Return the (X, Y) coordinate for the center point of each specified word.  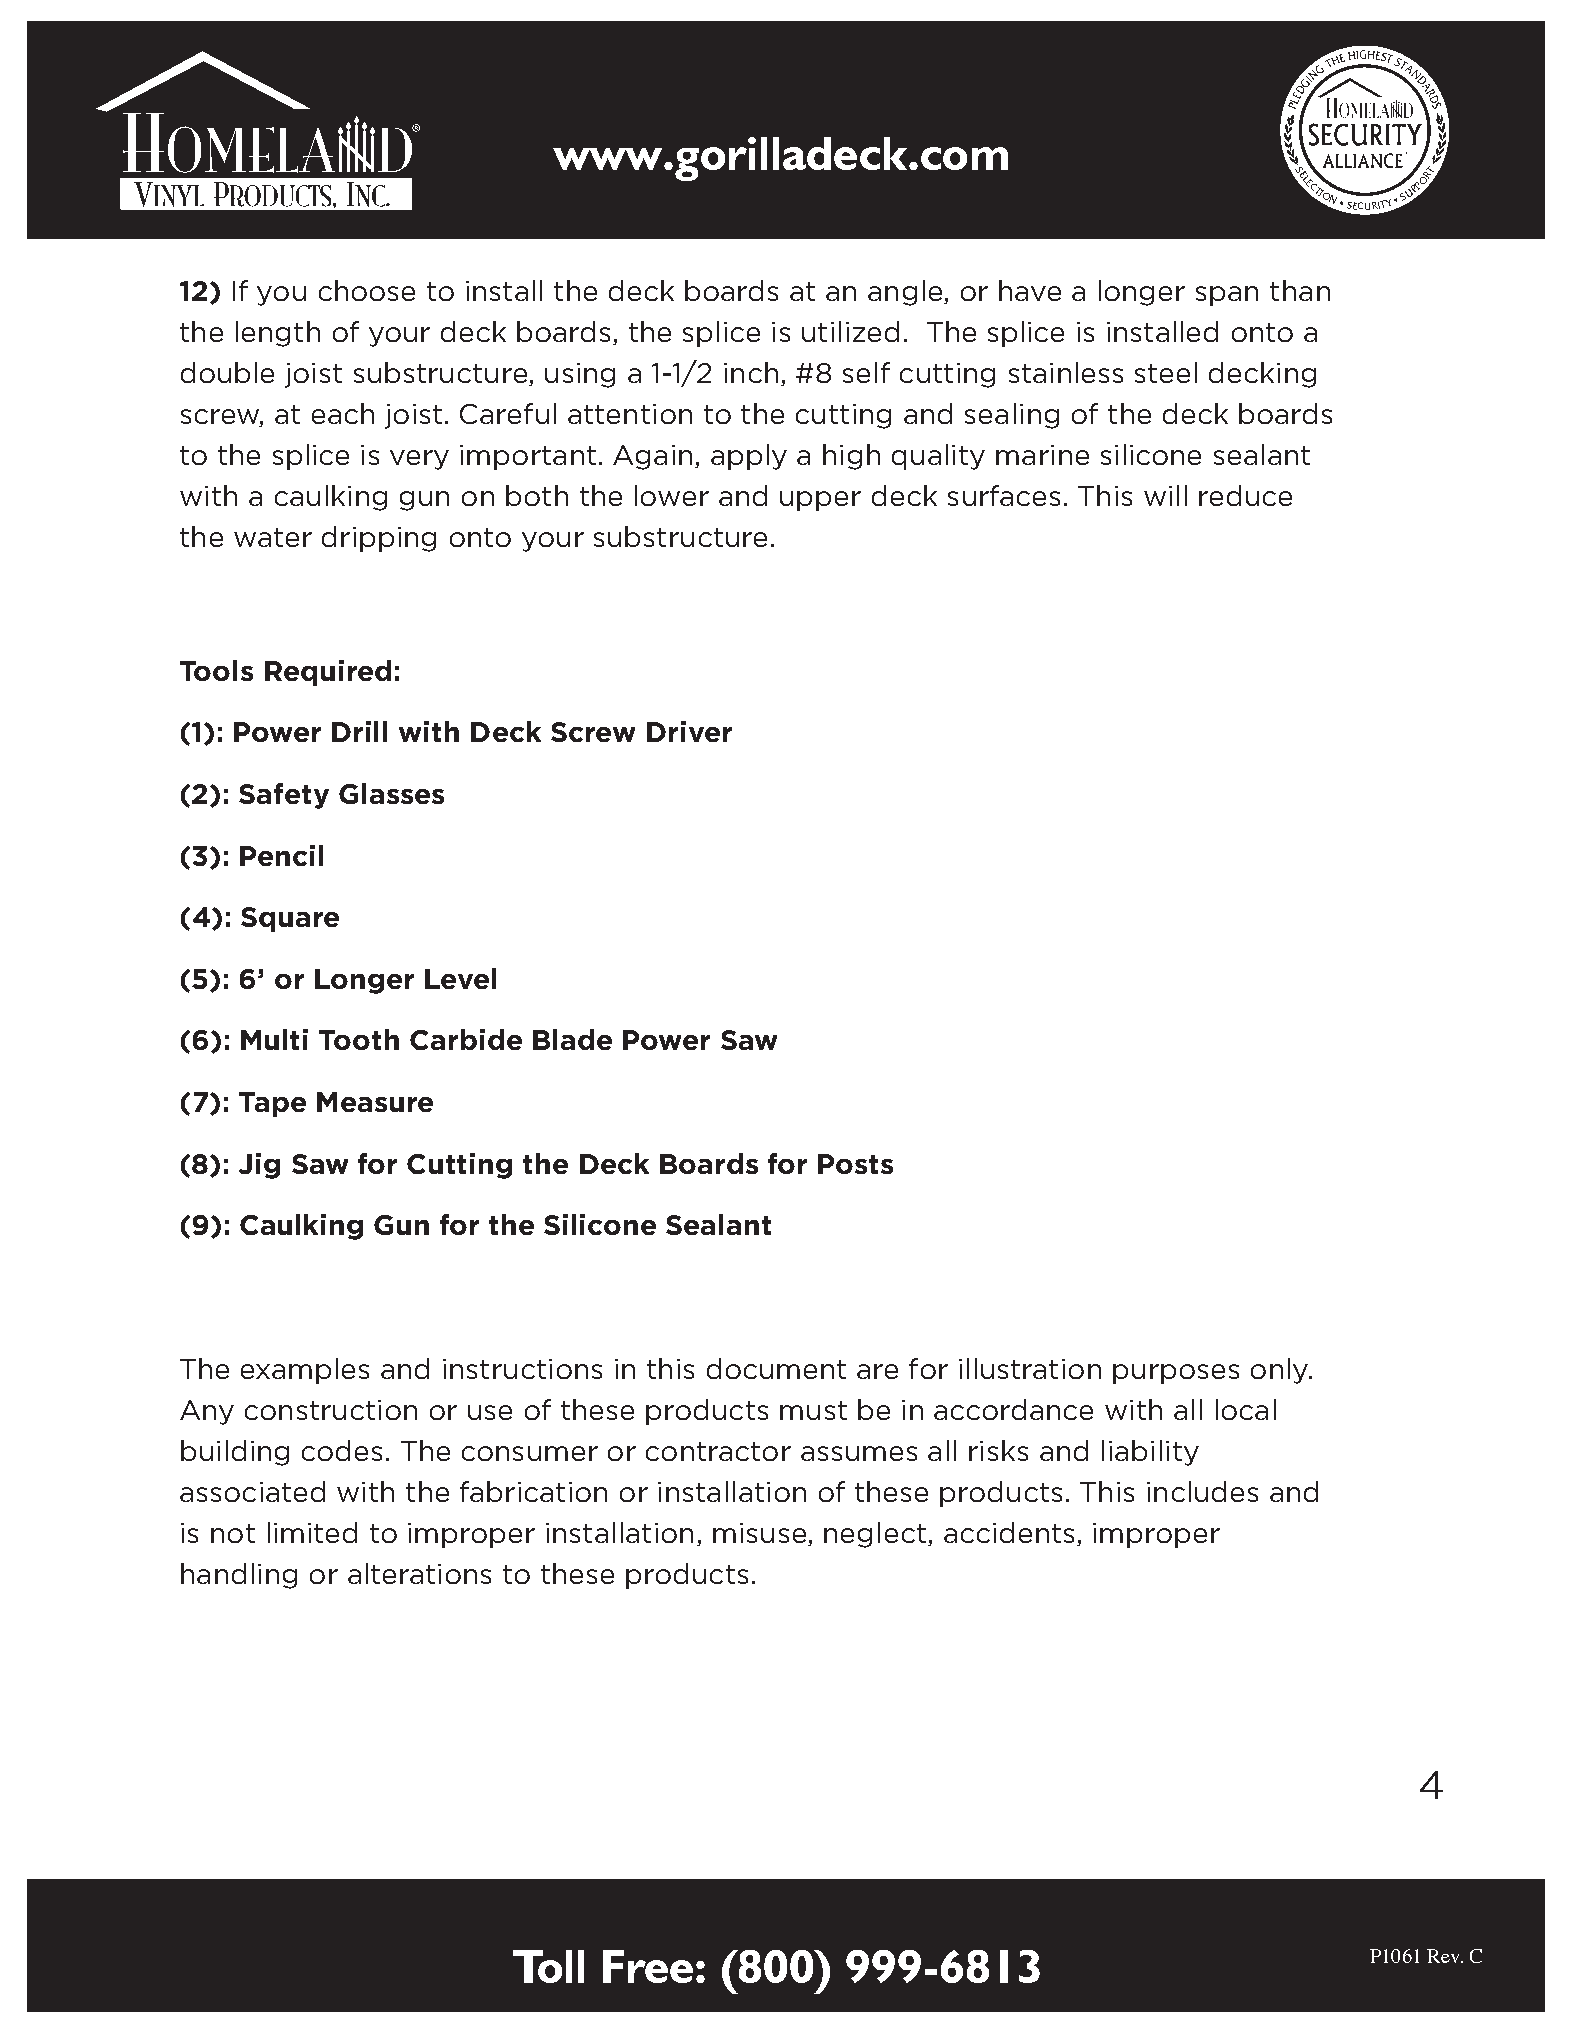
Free (650, 1966)
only (1281, 1371)
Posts (855, 1164)
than (1300, 290)
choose (367, 290)
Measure (375, 1102)
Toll (548, 1966)
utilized (850, 331)
